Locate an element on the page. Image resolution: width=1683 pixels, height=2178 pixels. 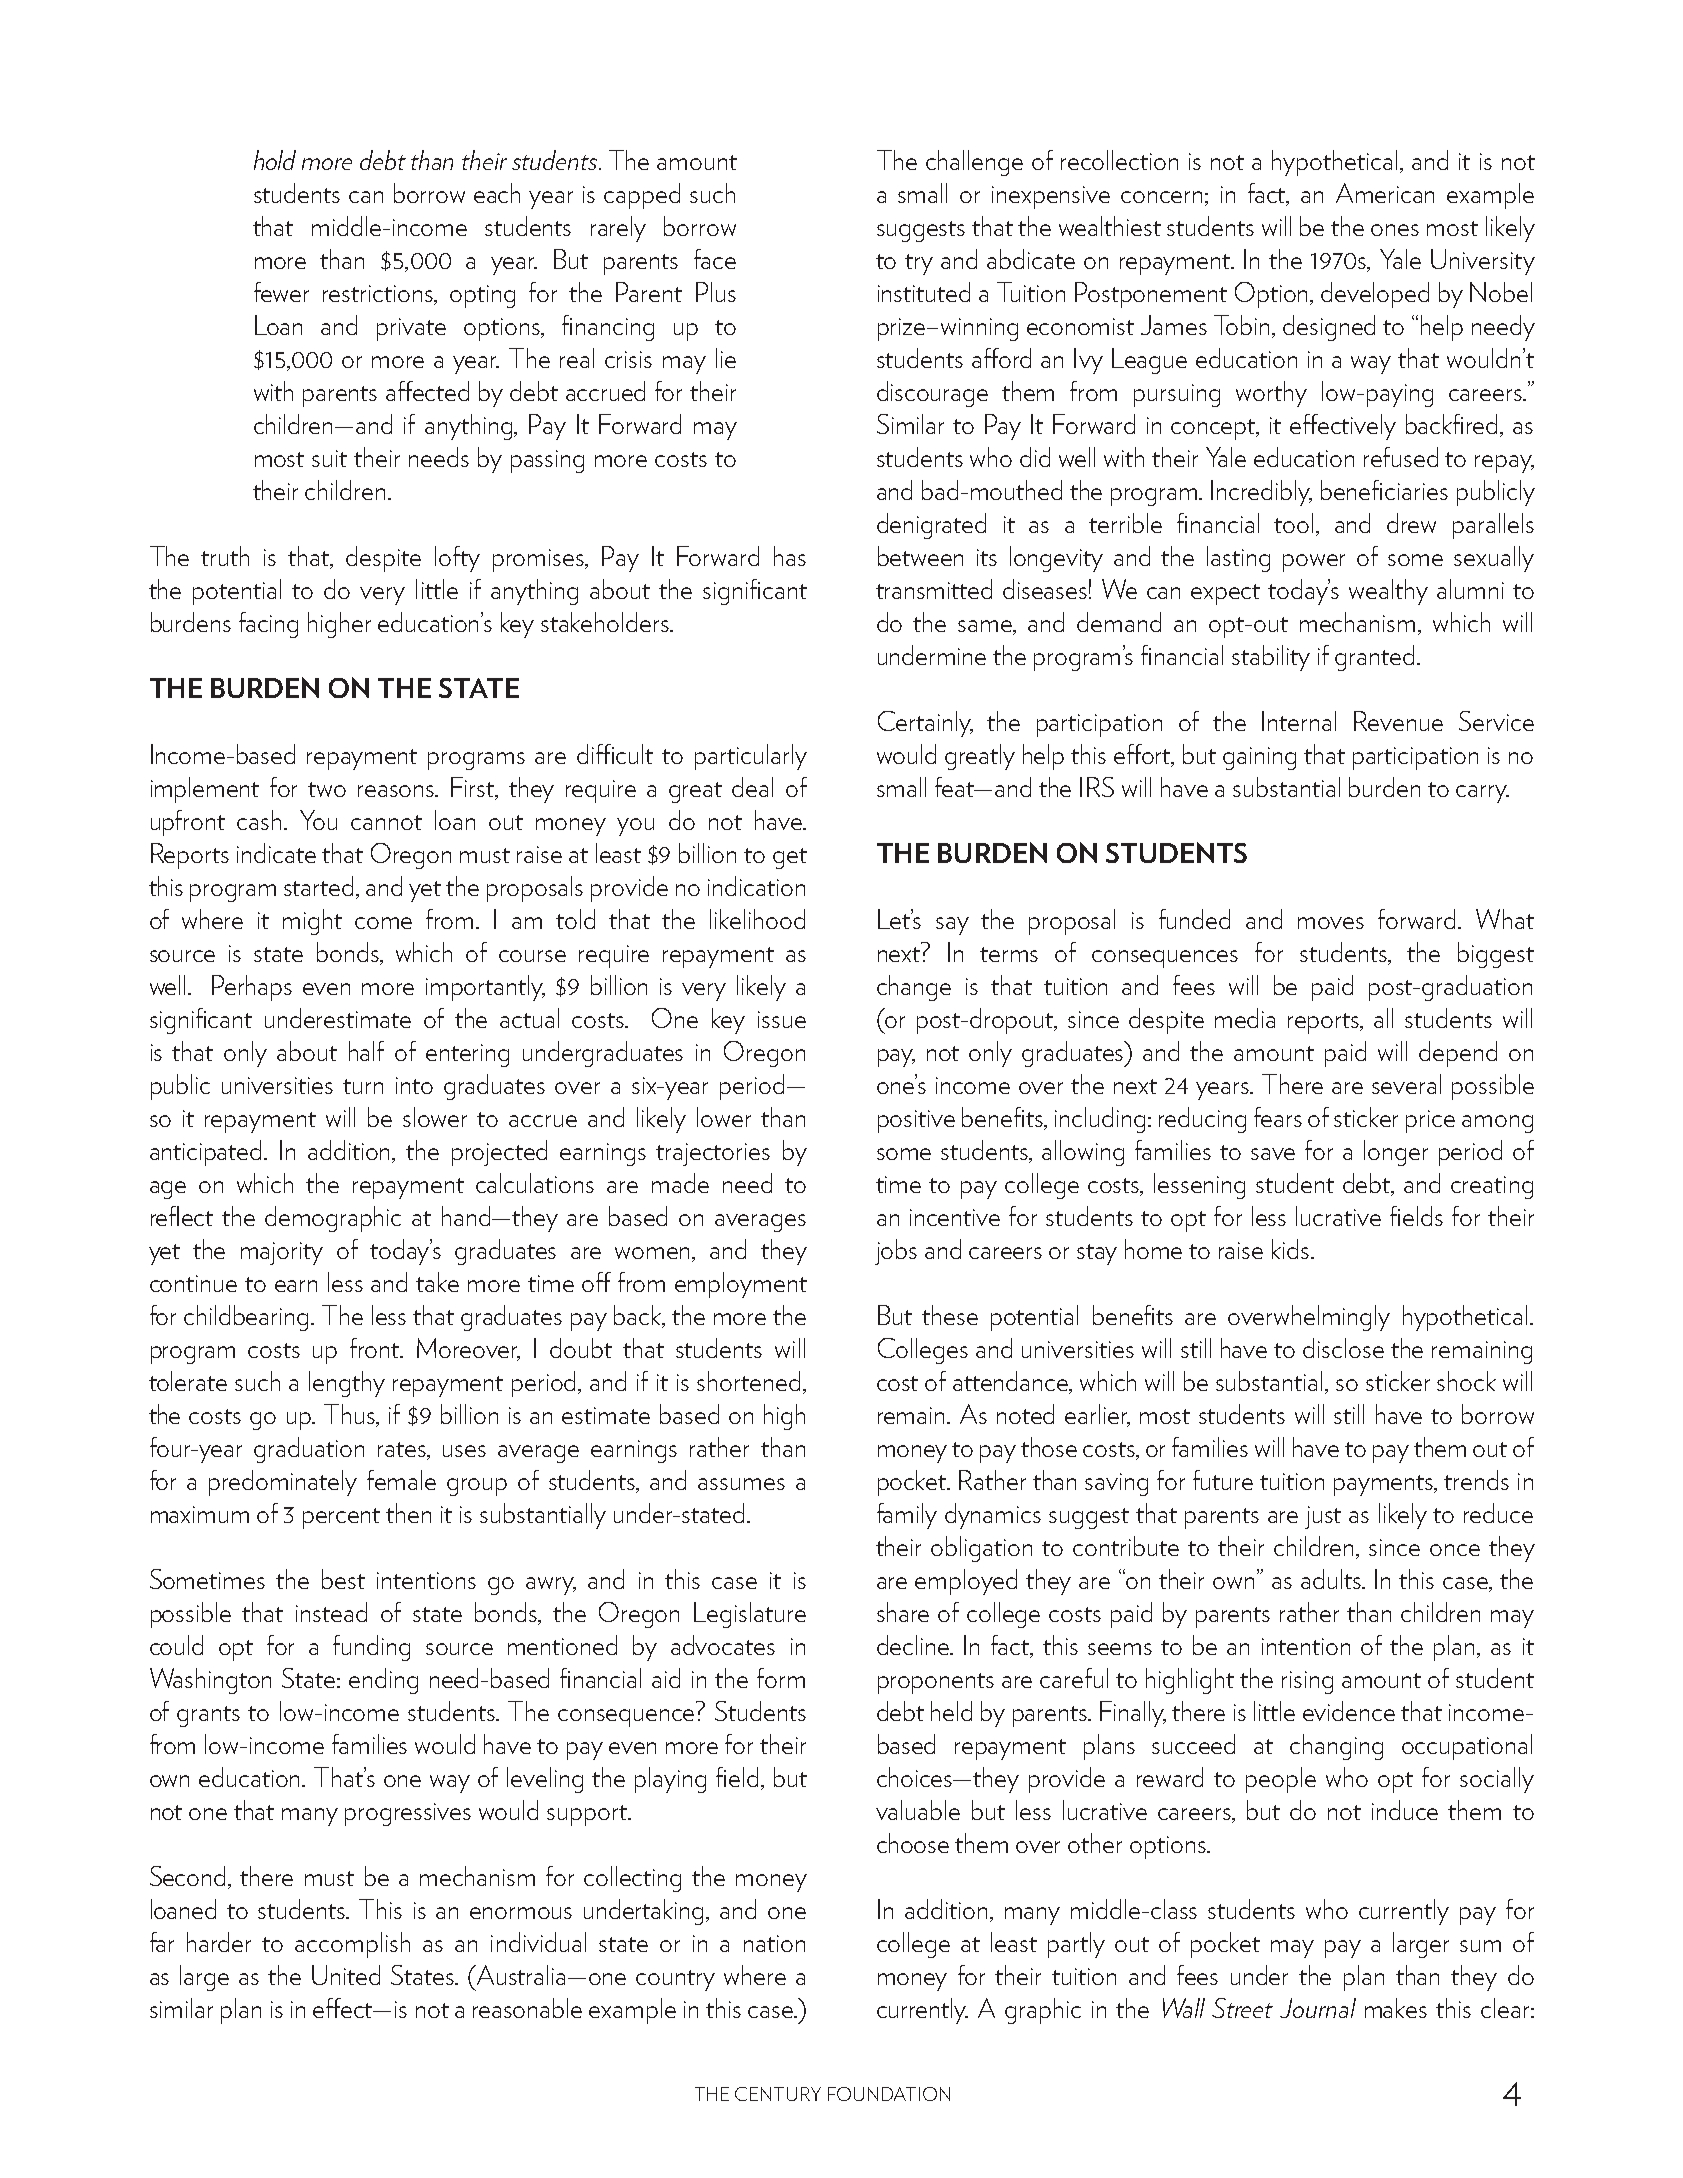
United is located at coordinates (346, 1975).
